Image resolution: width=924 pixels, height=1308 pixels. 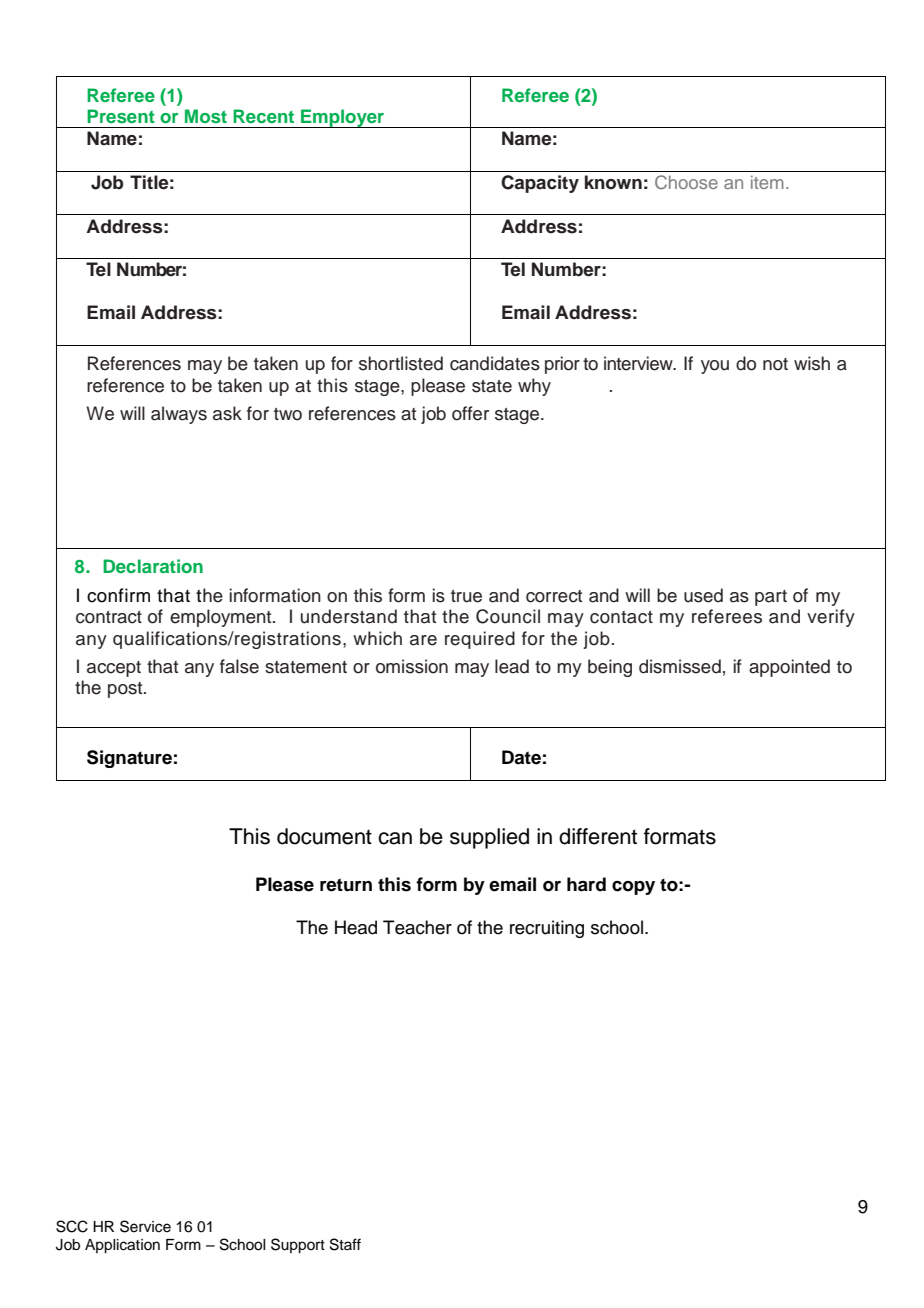 What do you see at coordinates (540, 184) in the screenshot?
I see `Capacity` at bounding box center [540, 184].
